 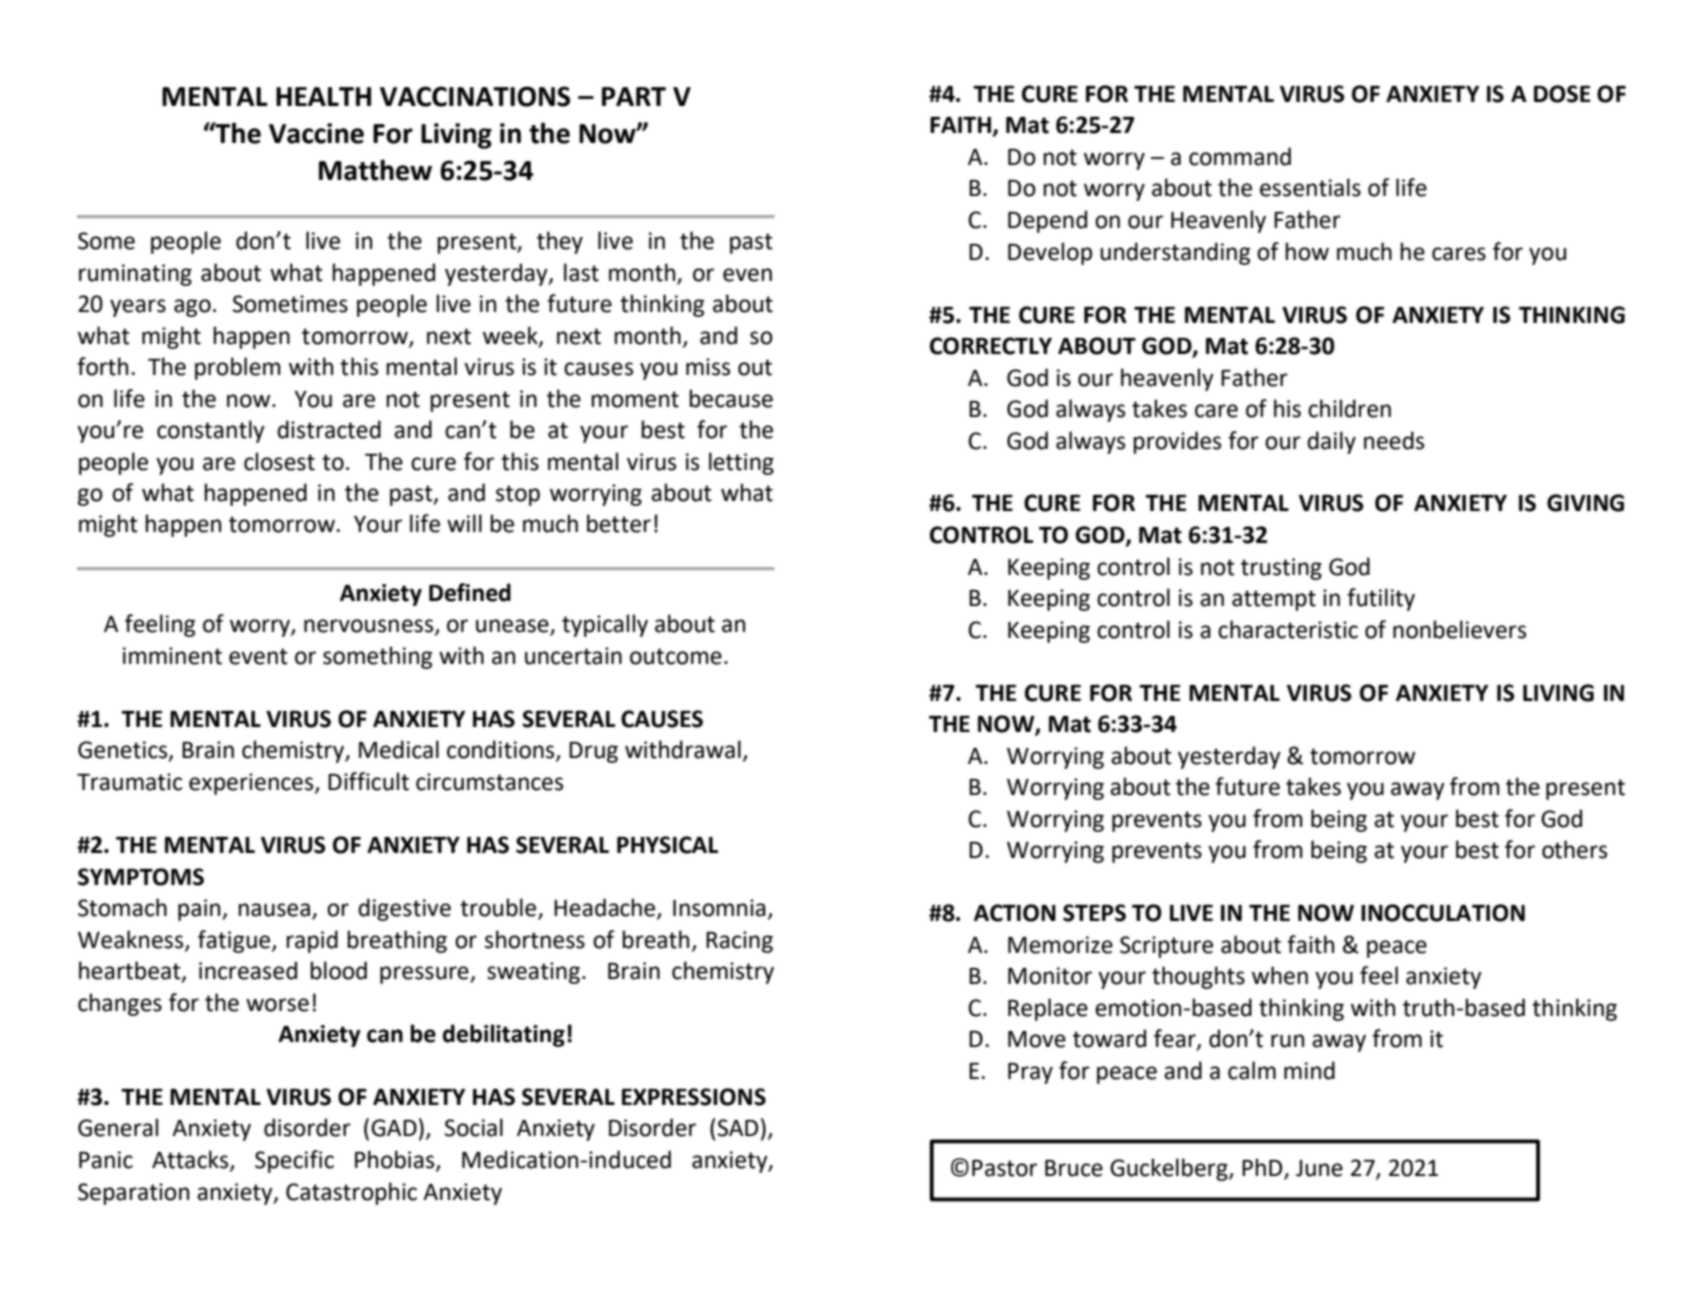 I want to click on closest, so click(x=279, y=461).
